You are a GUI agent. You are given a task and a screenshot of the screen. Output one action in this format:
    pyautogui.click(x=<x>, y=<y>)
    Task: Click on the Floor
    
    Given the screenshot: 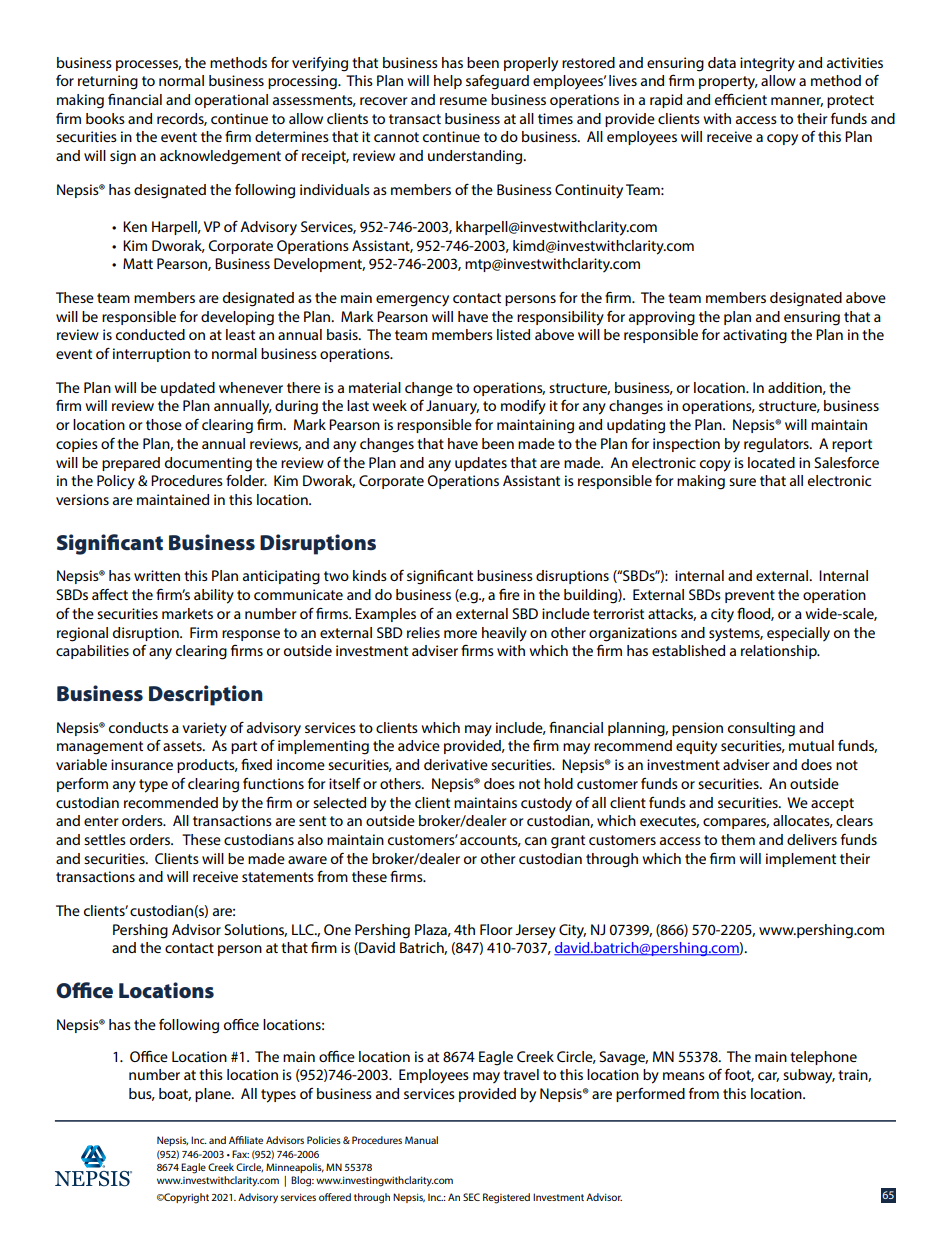 What is the action you would take?
    pyautogui.click(x=496, y=929)
